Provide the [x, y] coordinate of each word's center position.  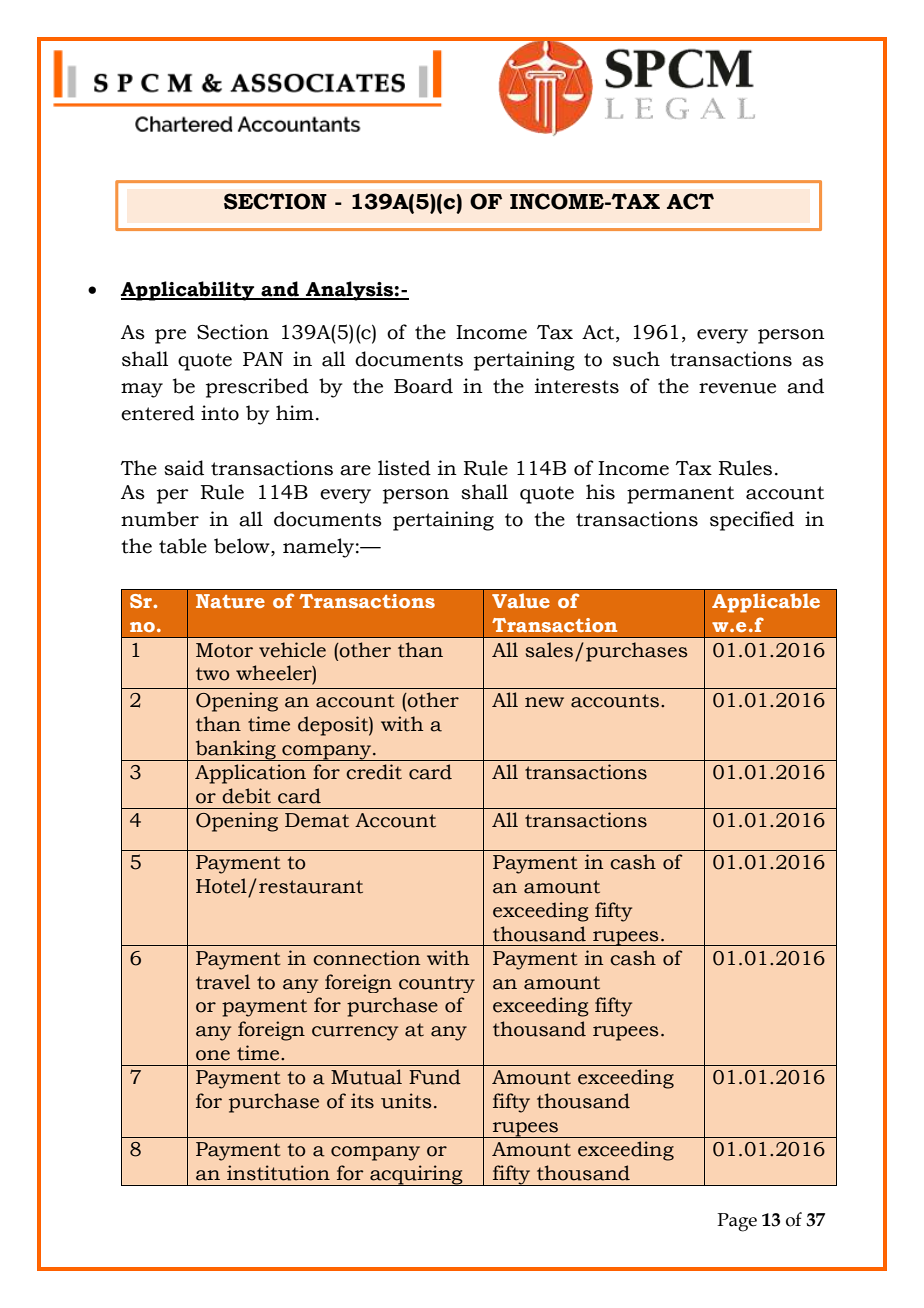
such [636, 359]
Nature [230, 601]
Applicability [189, 291]
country [437, 984]
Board [423, 386]
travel [223, 982]
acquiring [416, 1175]
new [544, 702]
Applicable [766, 603]
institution [278, 1173]
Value [521, 600]
